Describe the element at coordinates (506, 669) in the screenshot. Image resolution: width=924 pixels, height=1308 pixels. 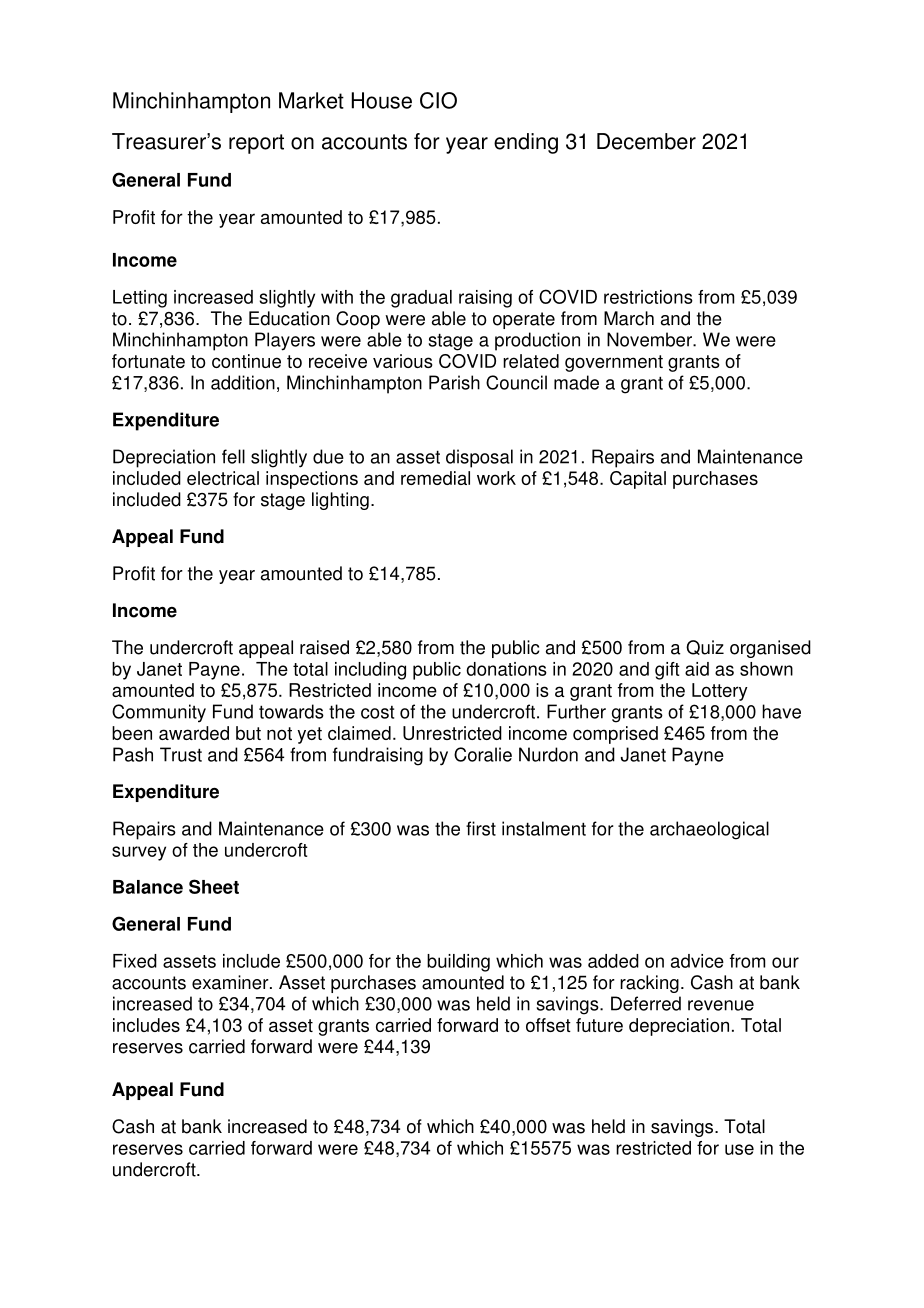
I see `donations` at that location.
